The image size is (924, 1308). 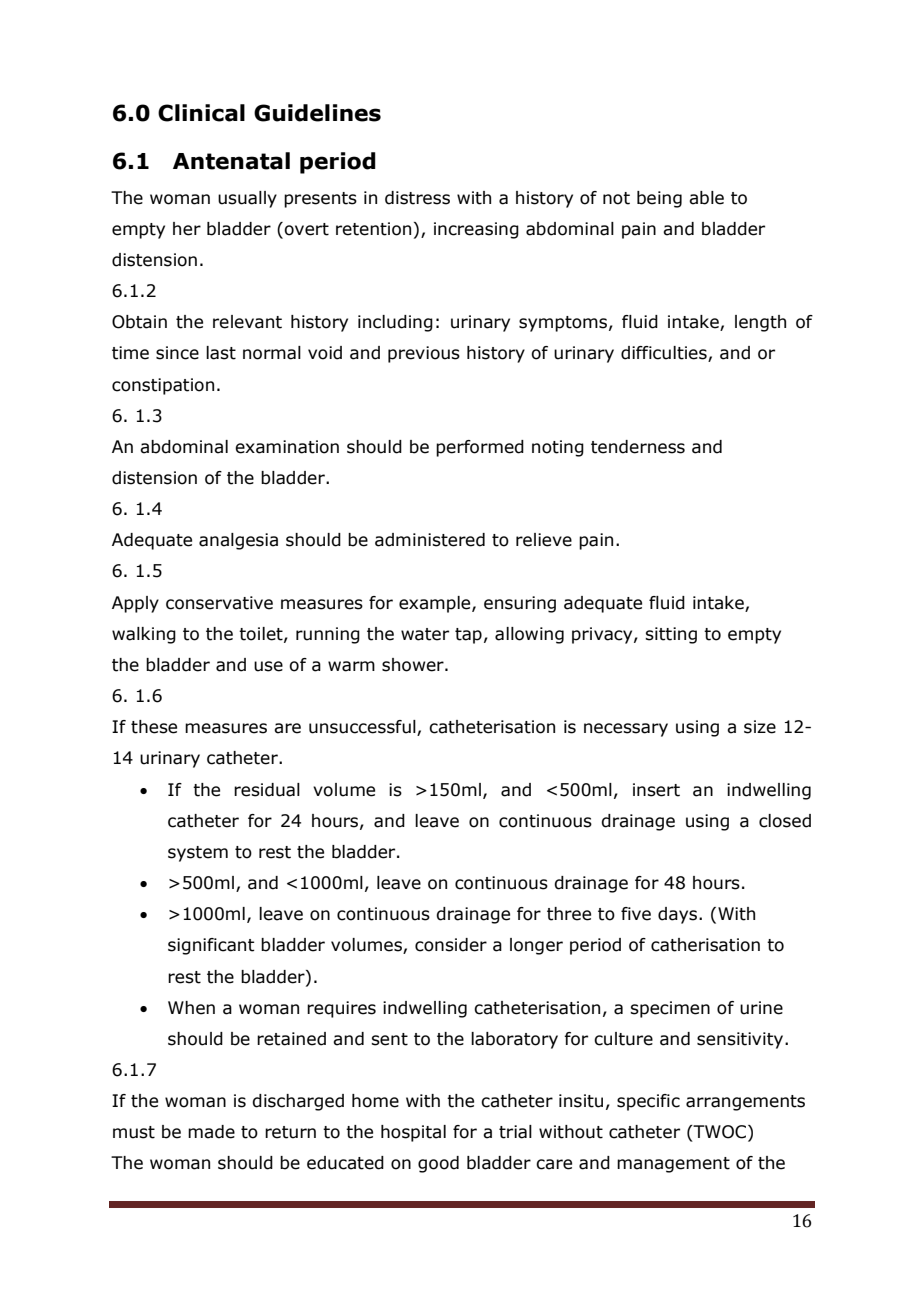 What do you see at coordinates (706, 198) in the screenshot?
I see `able` at bounding box center [706, 198].
